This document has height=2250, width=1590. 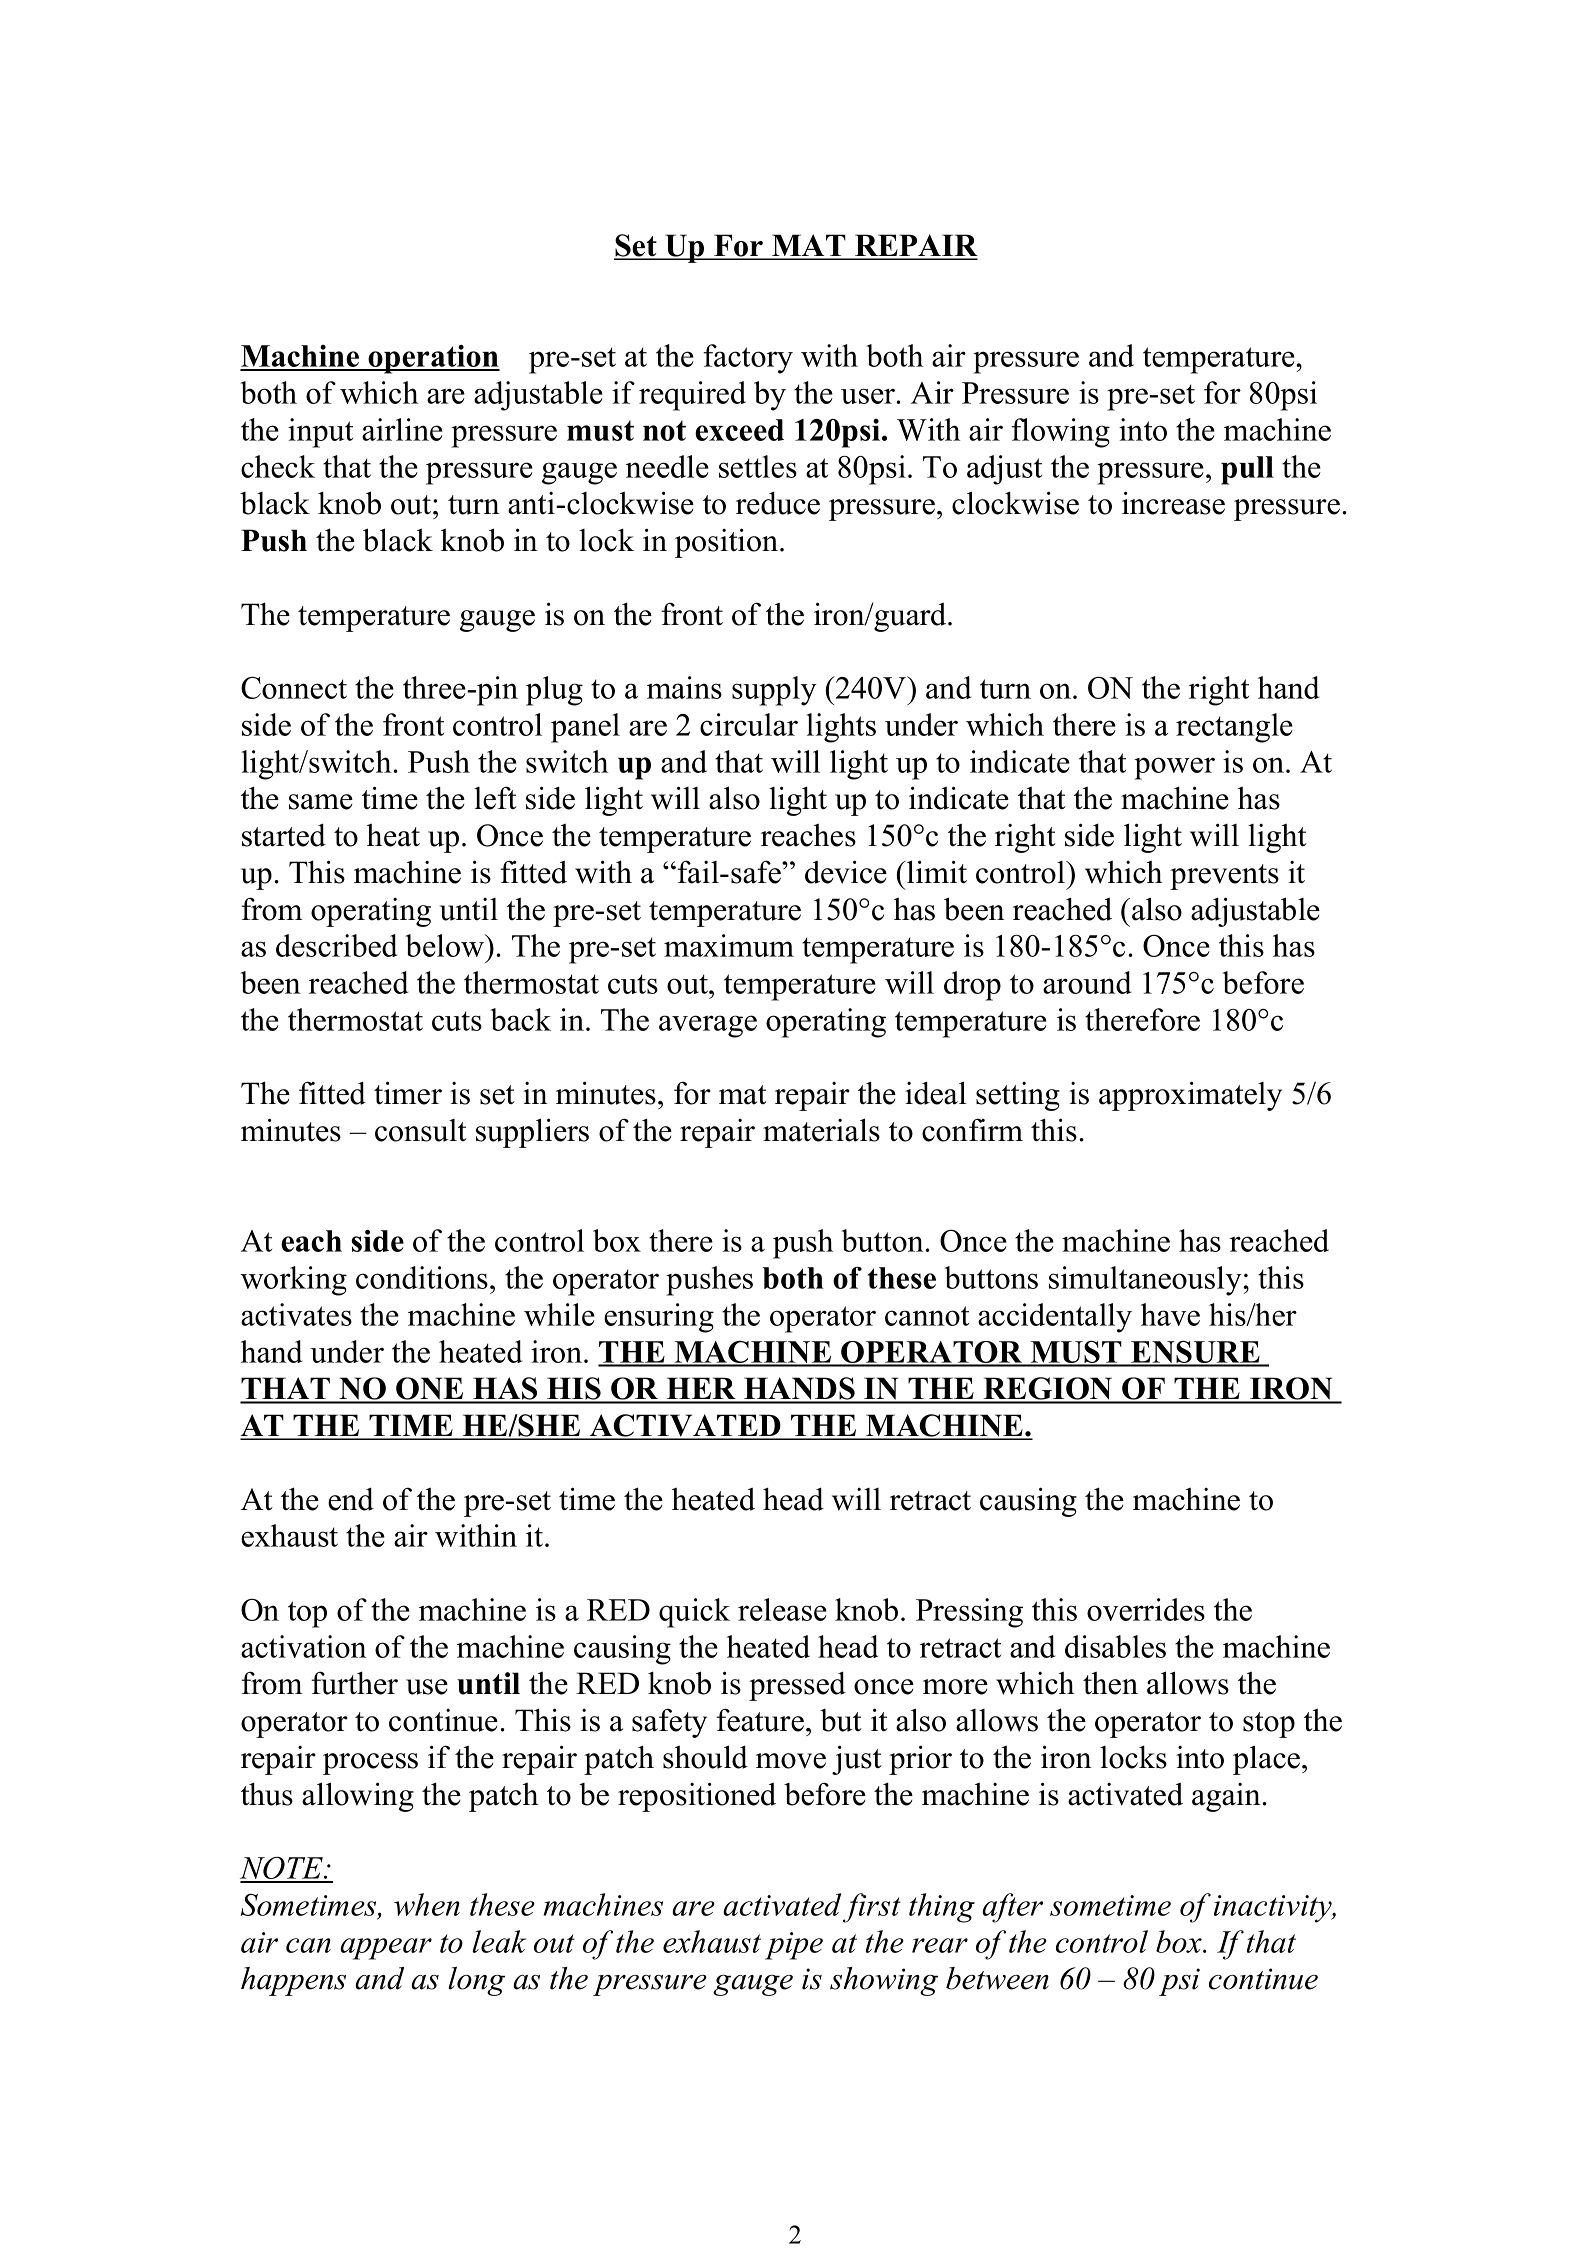 What do you see at coordinates (351, 1499) in the document?
I see `end` at bounding box center [351, 1499].
